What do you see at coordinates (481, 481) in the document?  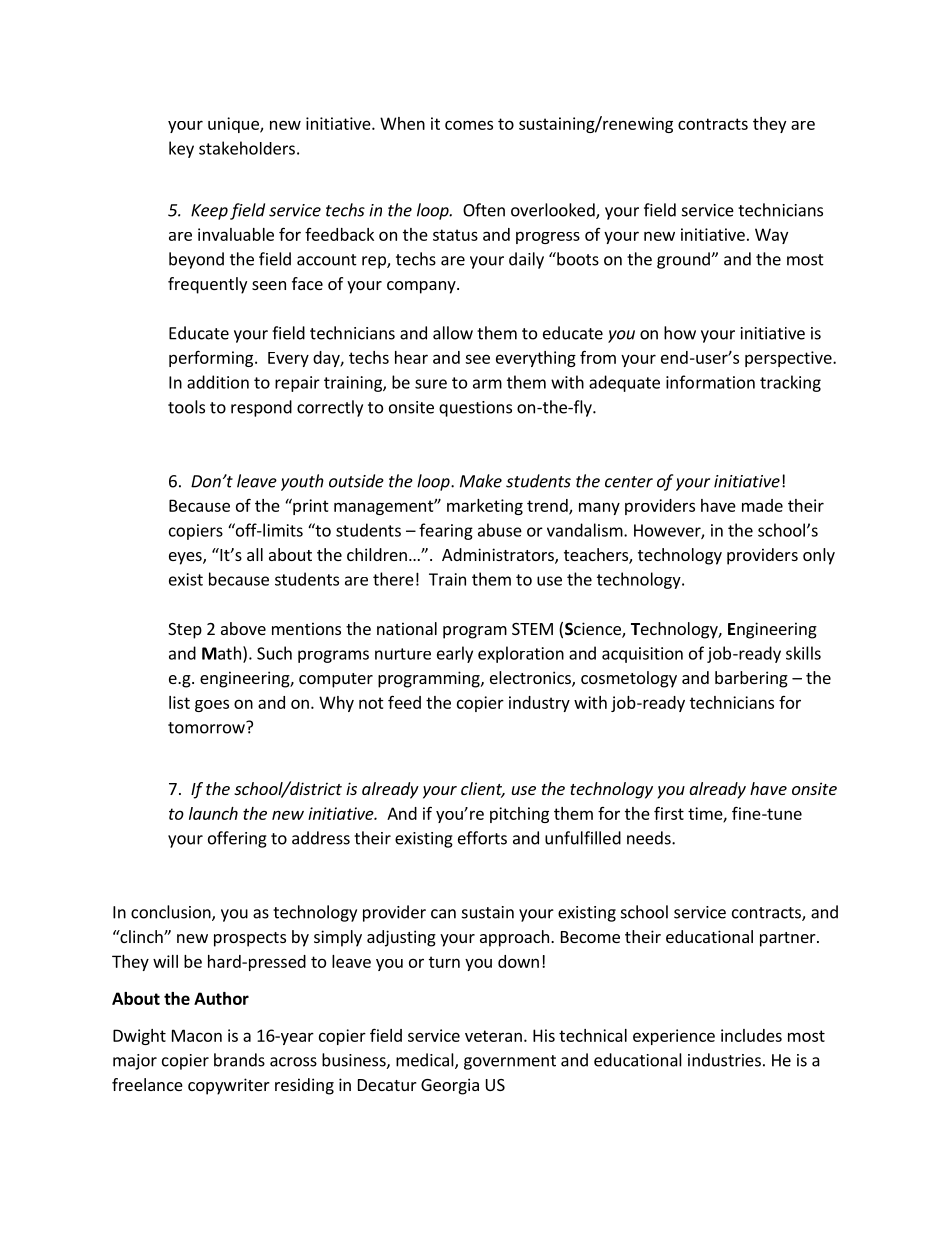 I see `Make` at bounding box center [481, 481].
